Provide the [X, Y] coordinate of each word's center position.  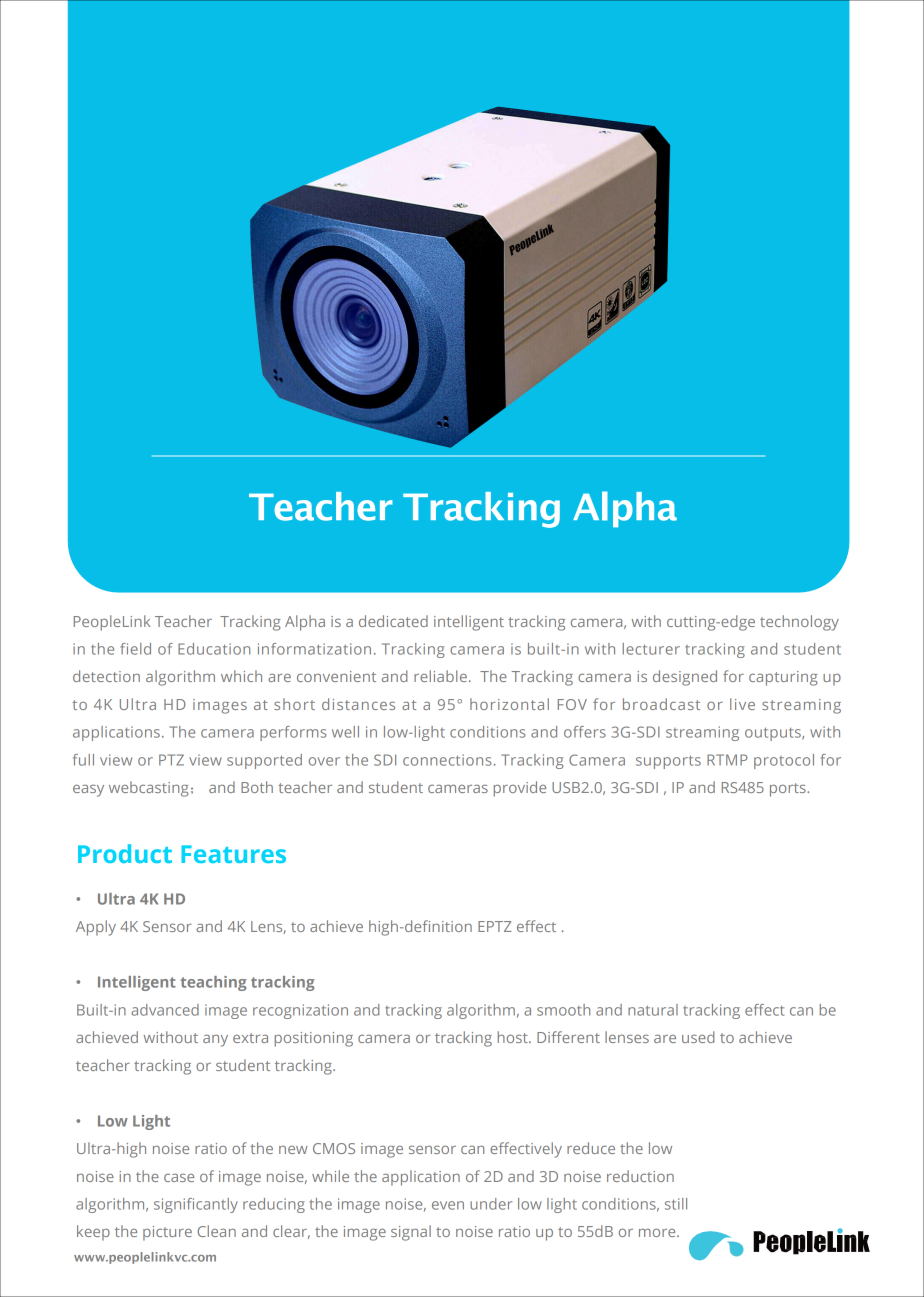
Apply [96, 928]
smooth [563, 1010]
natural [653, 1010]
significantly [196, 1205]
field [136, 649]
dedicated [393, 621]
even [448, 1205]
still [676, 1204]
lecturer [651, 649]
